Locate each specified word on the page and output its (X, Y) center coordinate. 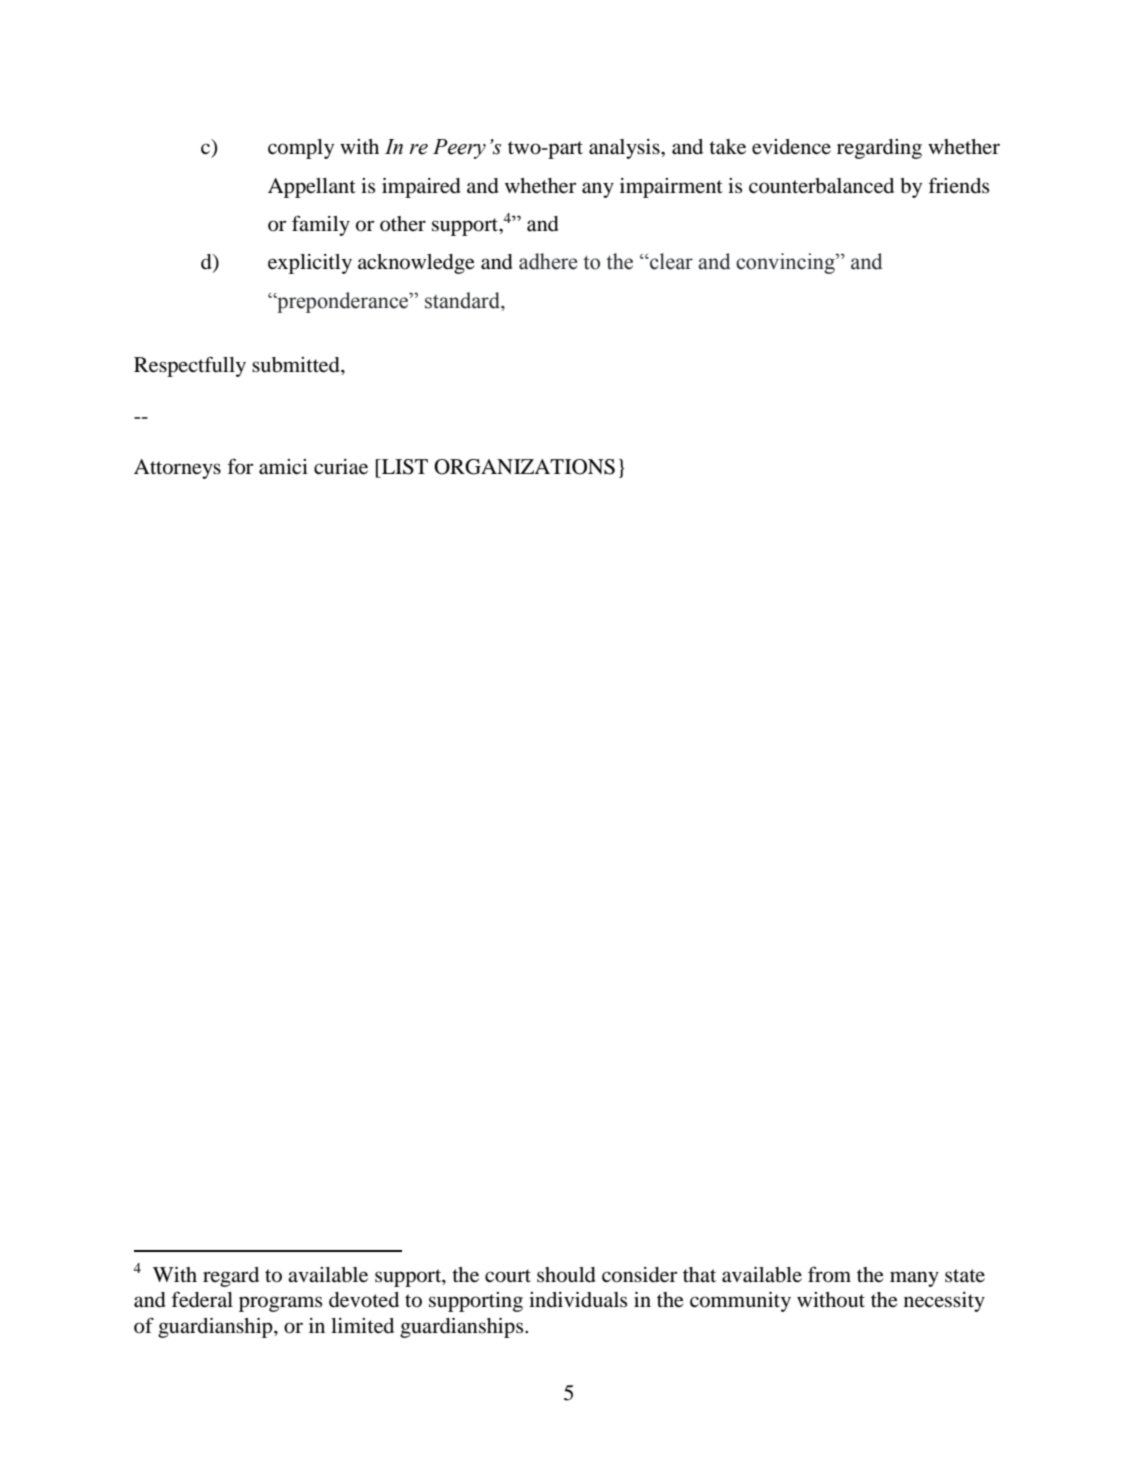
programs (280, 1304)
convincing (786, 263)
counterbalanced (821, 186)
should (566, 1275)
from (829, 1274)
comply (301, 149)
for (240, 466)
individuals (578, 1300)
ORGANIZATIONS (524, 467)
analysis (625, 149)
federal (202, 1299)
